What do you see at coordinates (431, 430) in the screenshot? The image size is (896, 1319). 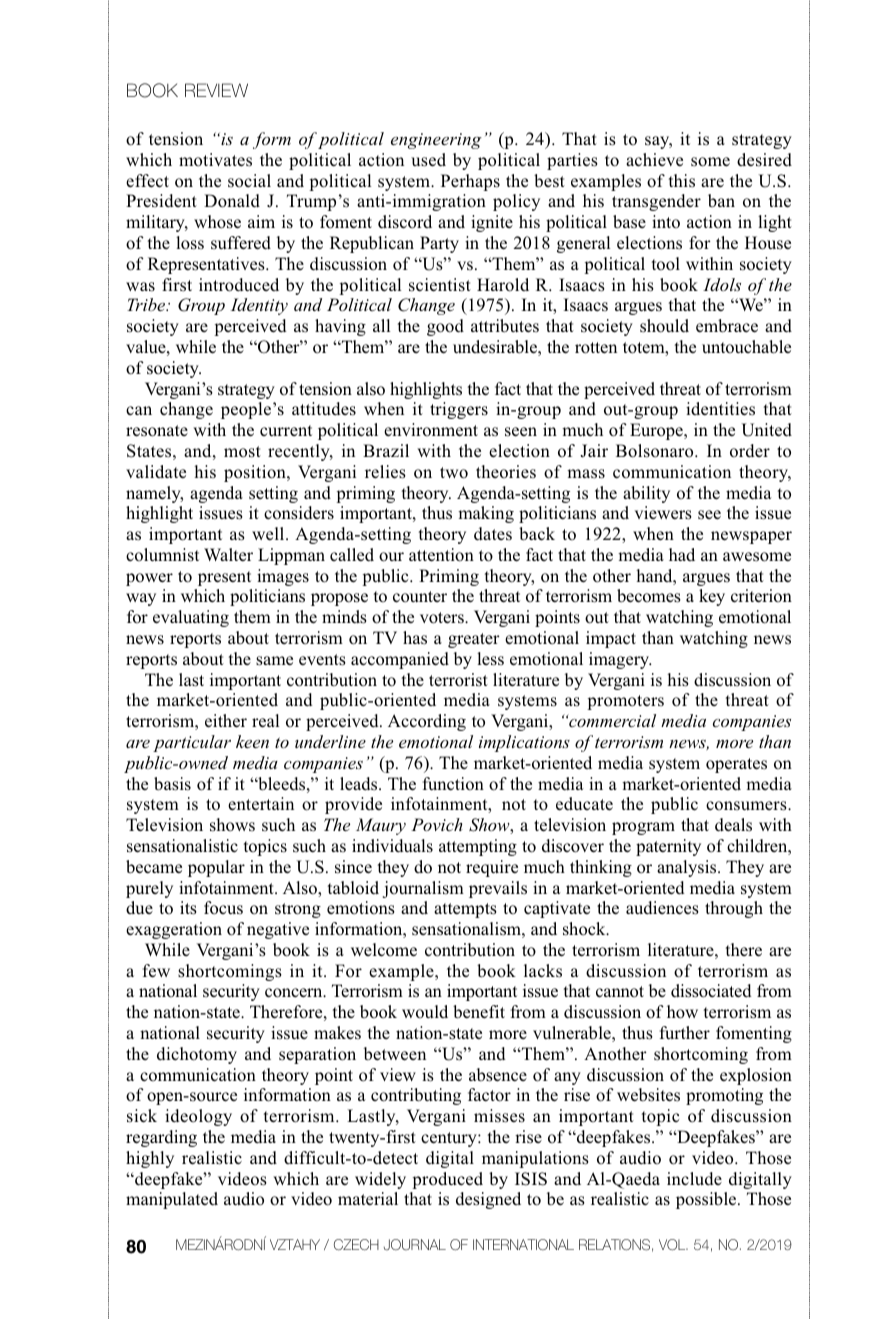 I see `environment` at bounding box center [431, 430].
